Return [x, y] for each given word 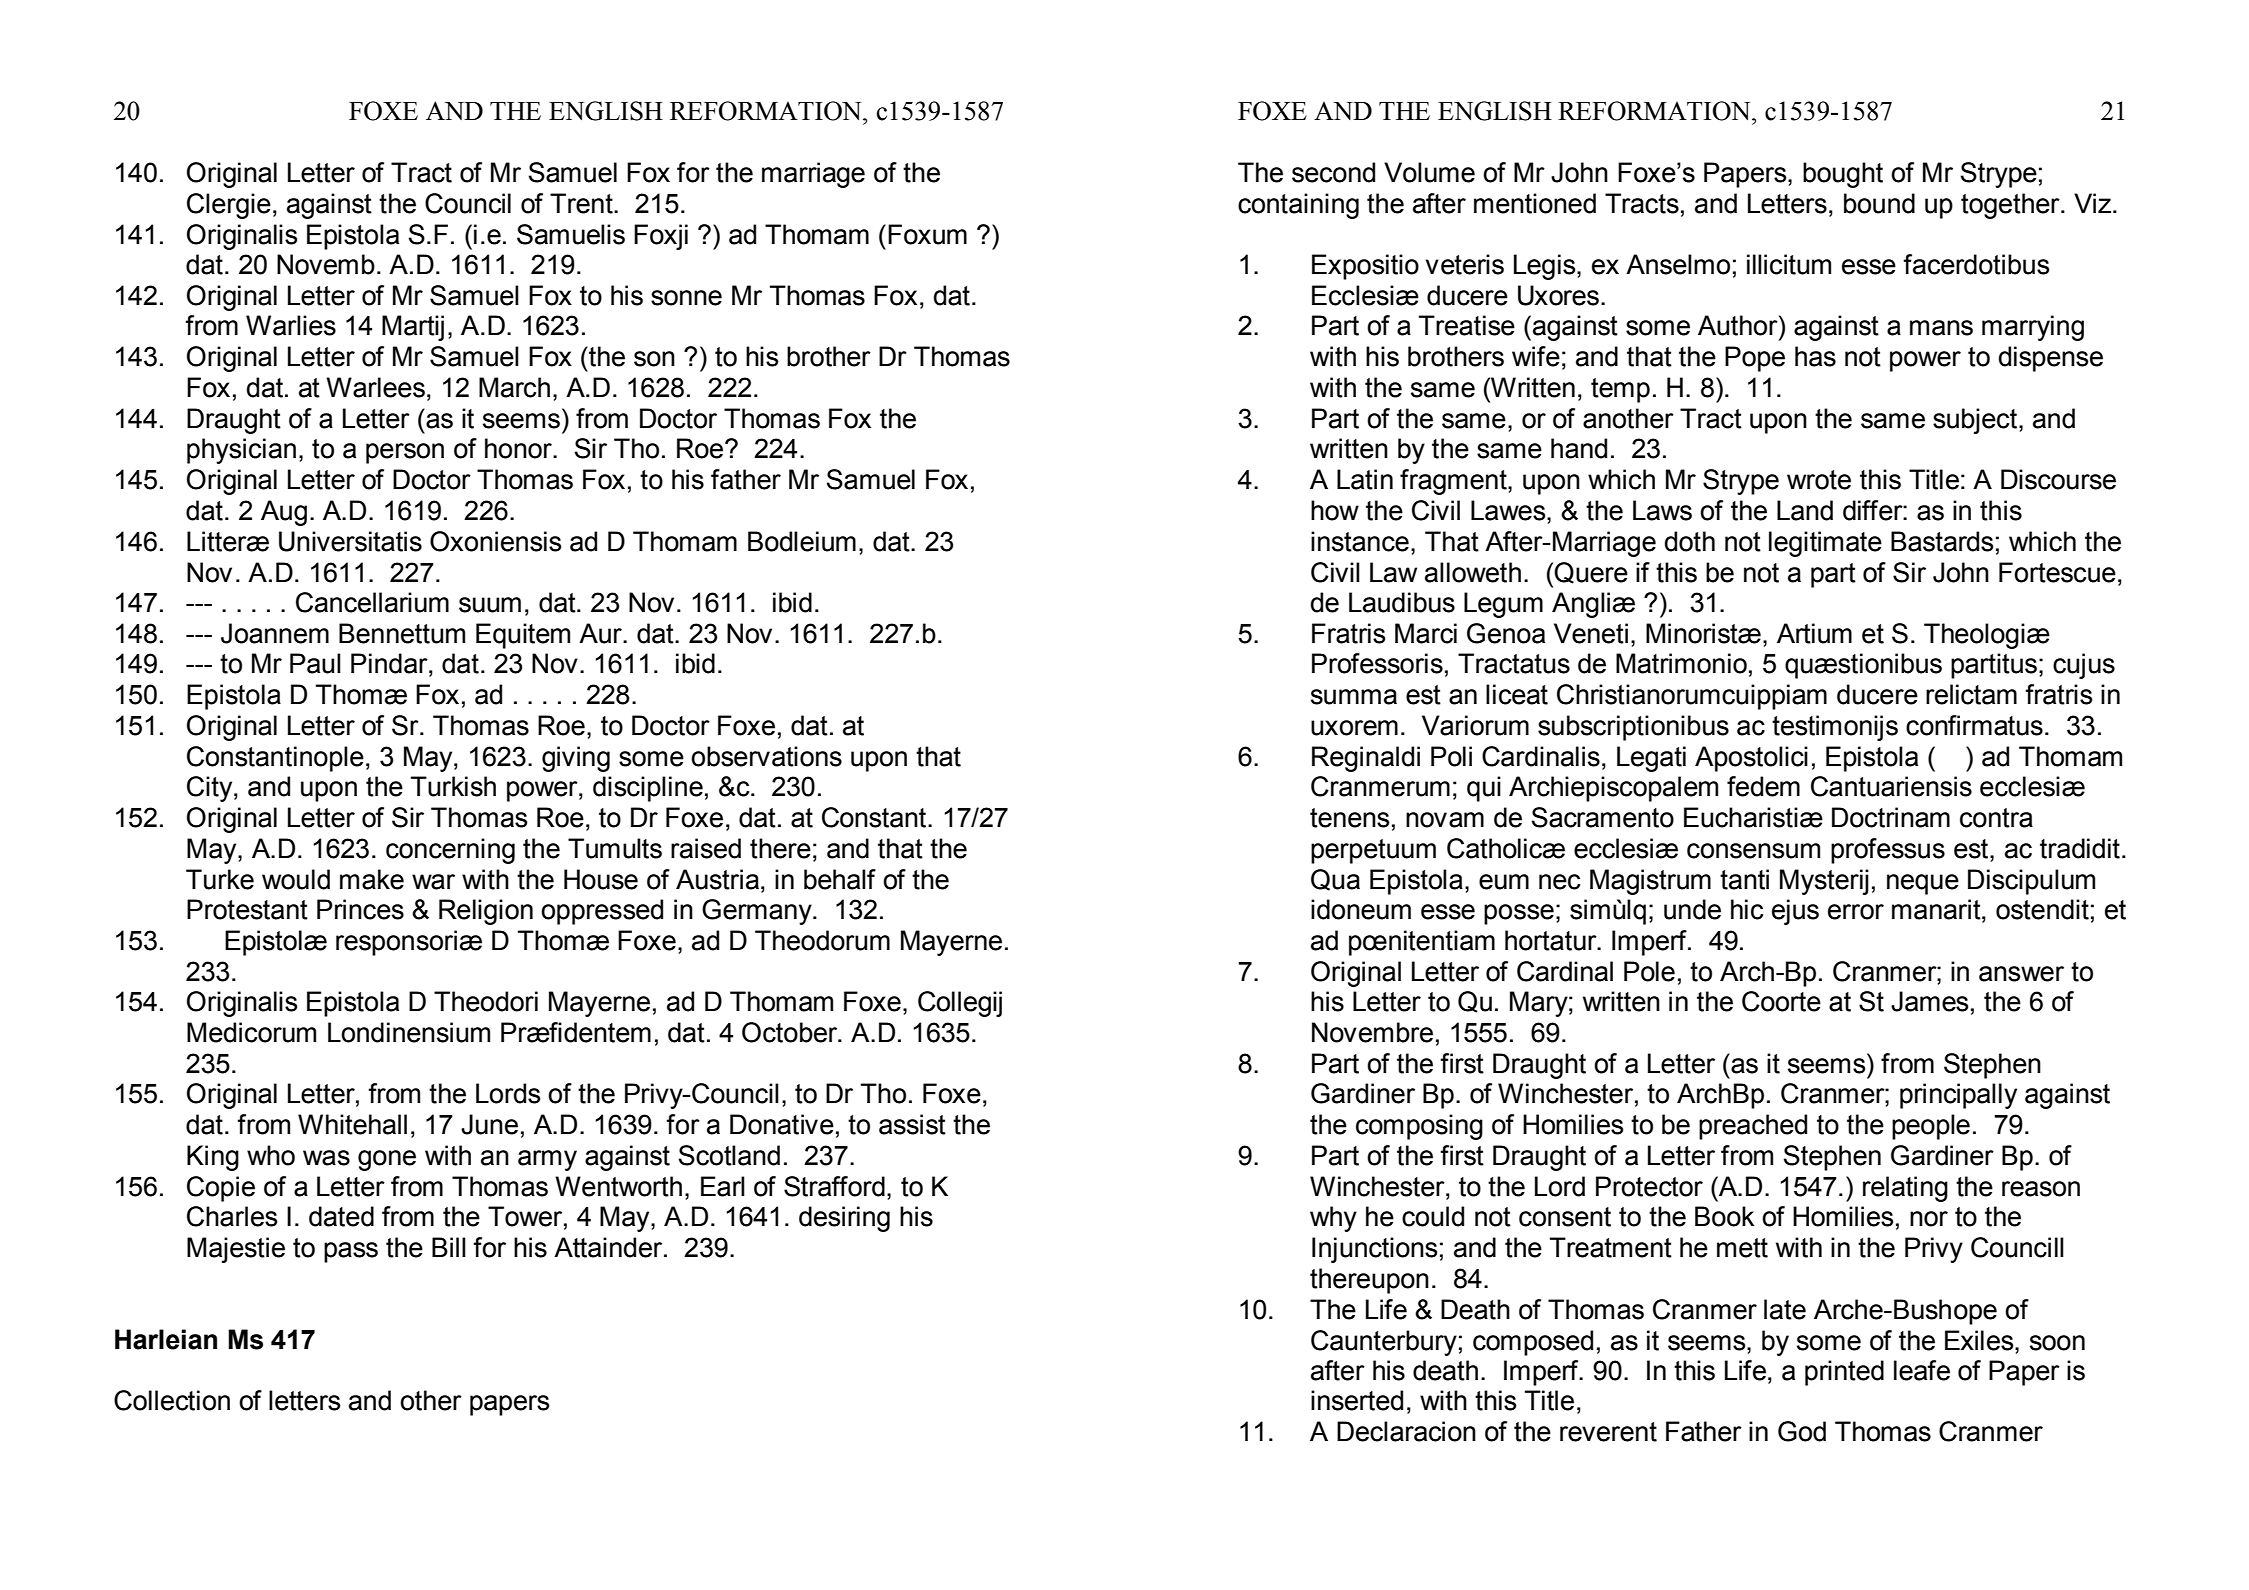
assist [912, 1124]
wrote [1819, 480]
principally [1958, 1096]
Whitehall [352, 1124]
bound [1879, 203]
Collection [172, 1400]
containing [1298, 206]
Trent [582, 203]
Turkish [453, 786]
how [1335, 510]
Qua [1335, 880]
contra [1996, 818]
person [405, 453]
